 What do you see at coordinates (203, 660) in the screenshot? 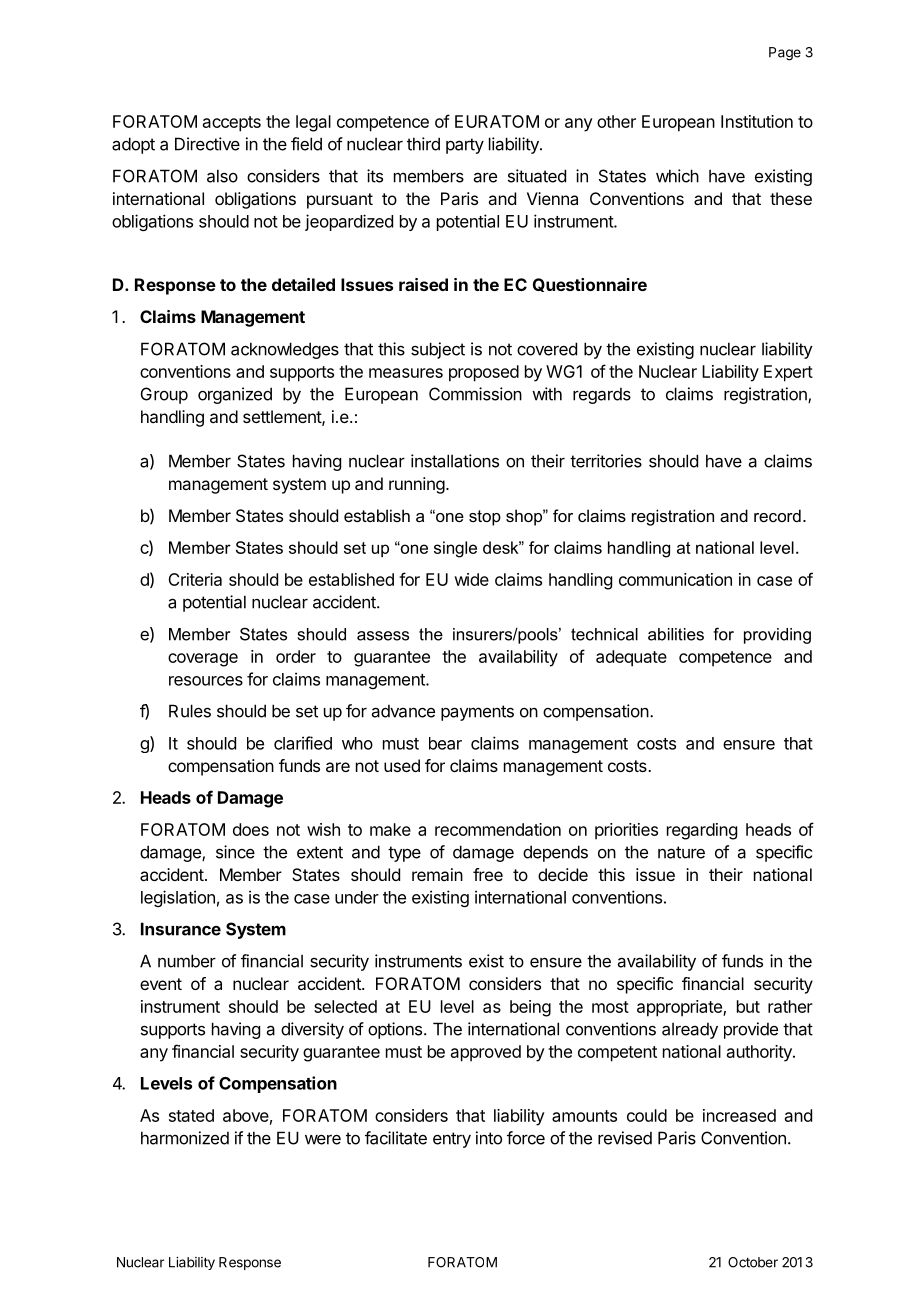
I see `coverage` at bounding box center [203, 660].
